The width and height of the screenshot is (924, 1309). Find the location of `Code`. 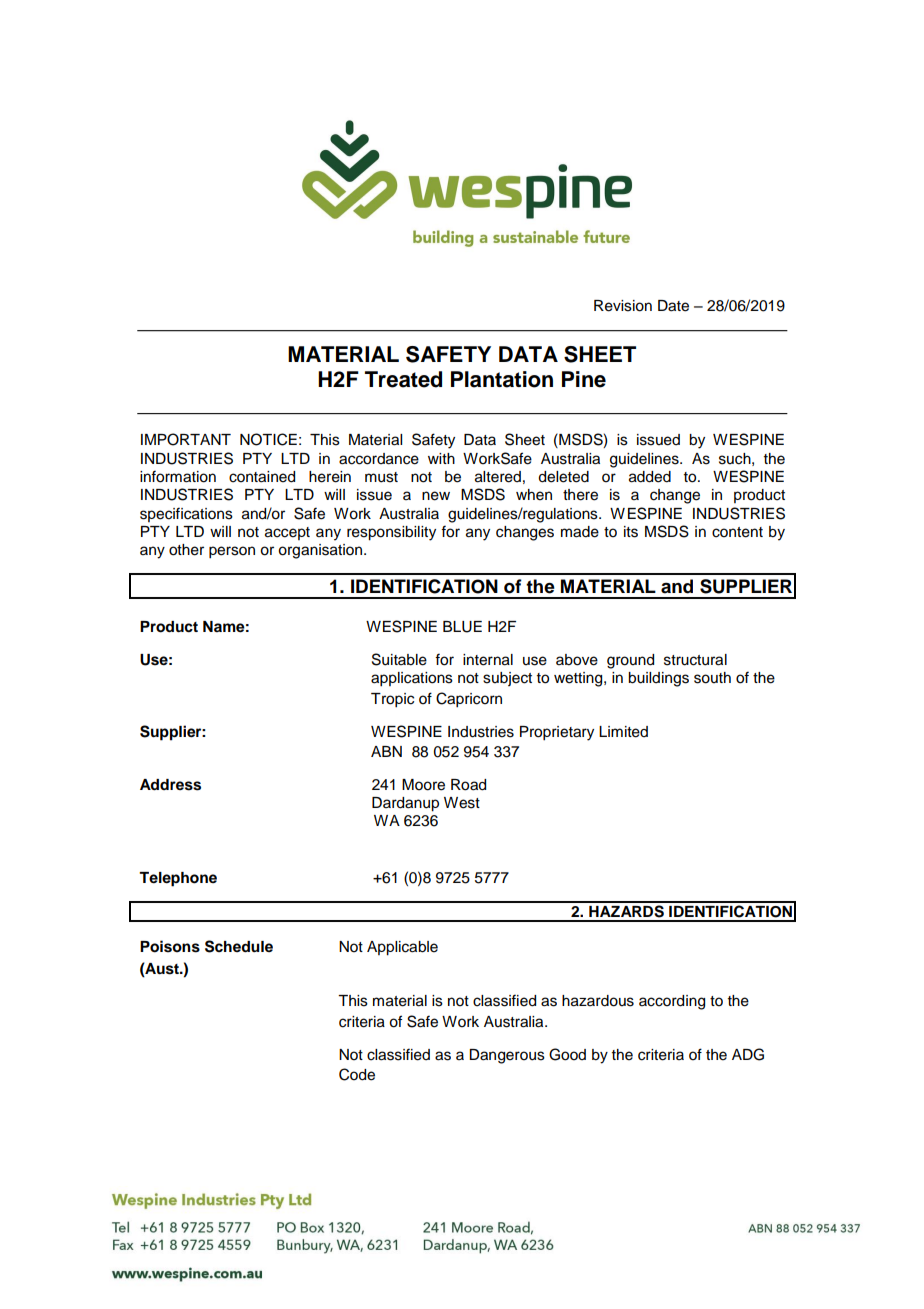

Code is located at coordinates (357, 1074).
